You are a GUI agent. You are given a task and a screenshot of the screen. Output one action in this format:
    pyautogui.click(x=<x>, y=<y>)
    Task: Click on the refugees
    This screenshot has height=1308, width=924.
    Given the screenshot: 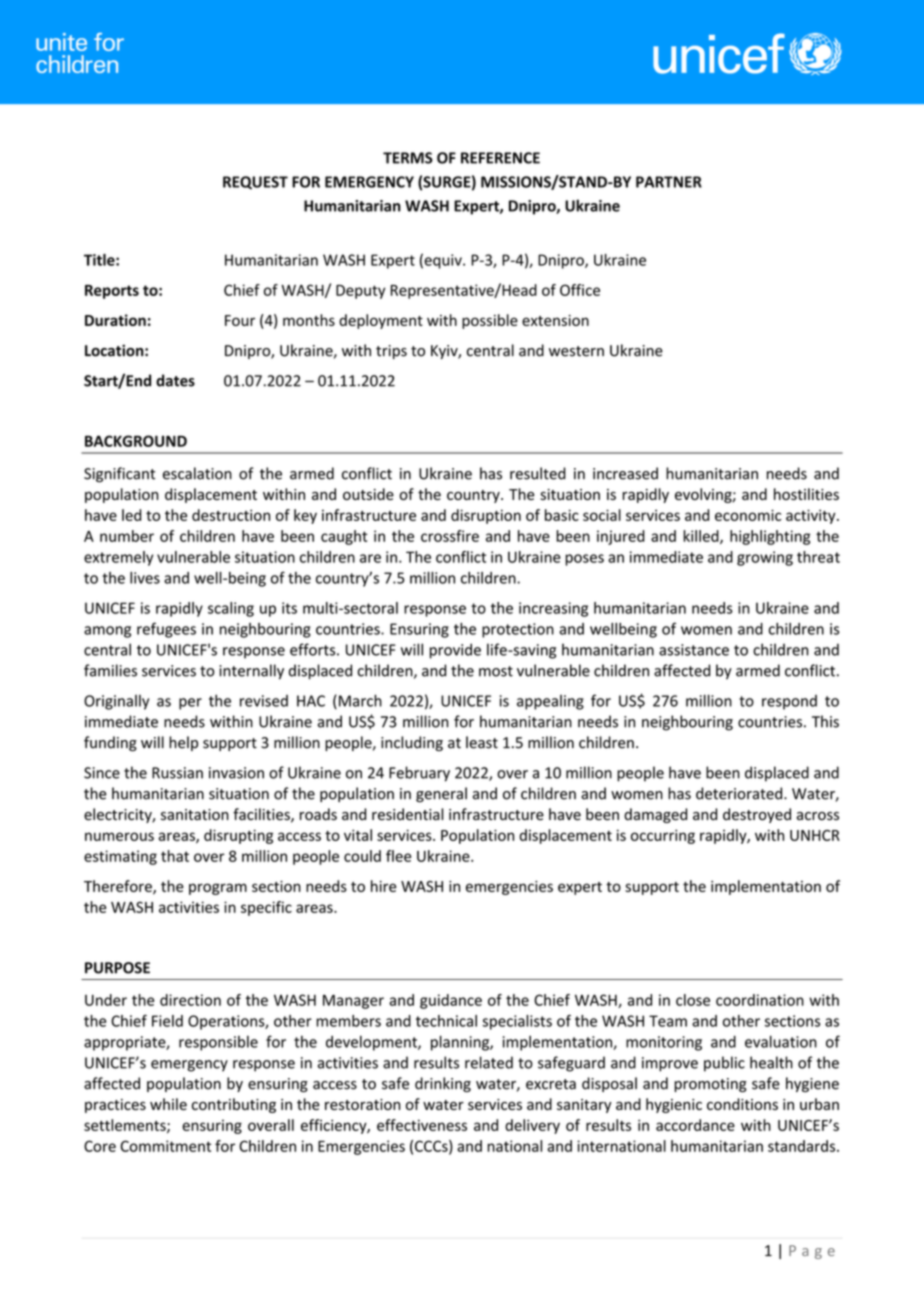 What is the action you would take?
    pyautogui.click(x=166, y=630)
